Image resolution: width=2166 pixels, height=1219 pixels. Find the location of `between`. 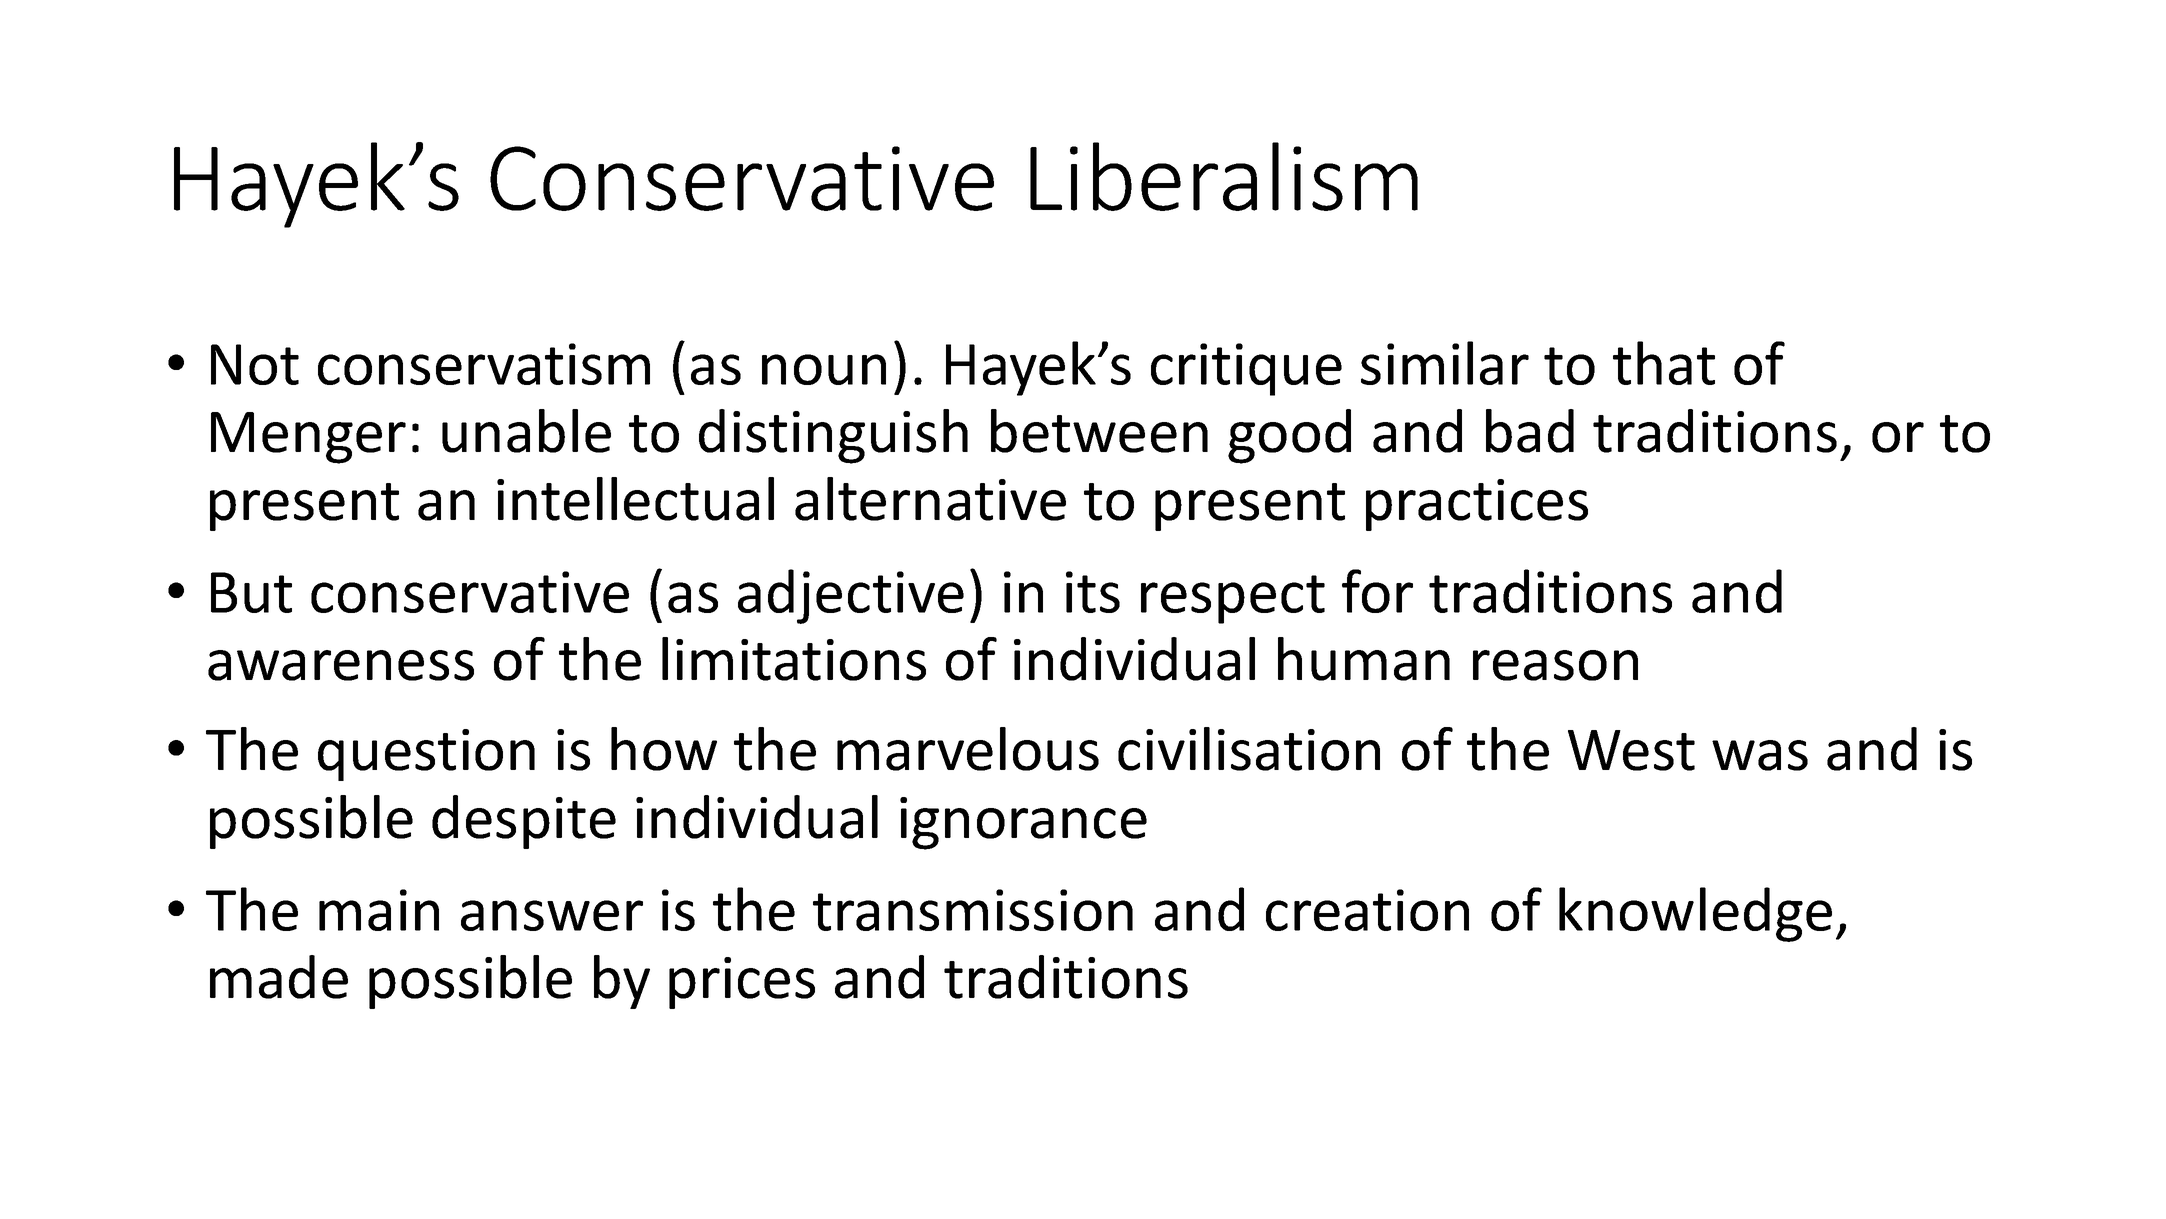

between is located at coordinates (1099, 431).
